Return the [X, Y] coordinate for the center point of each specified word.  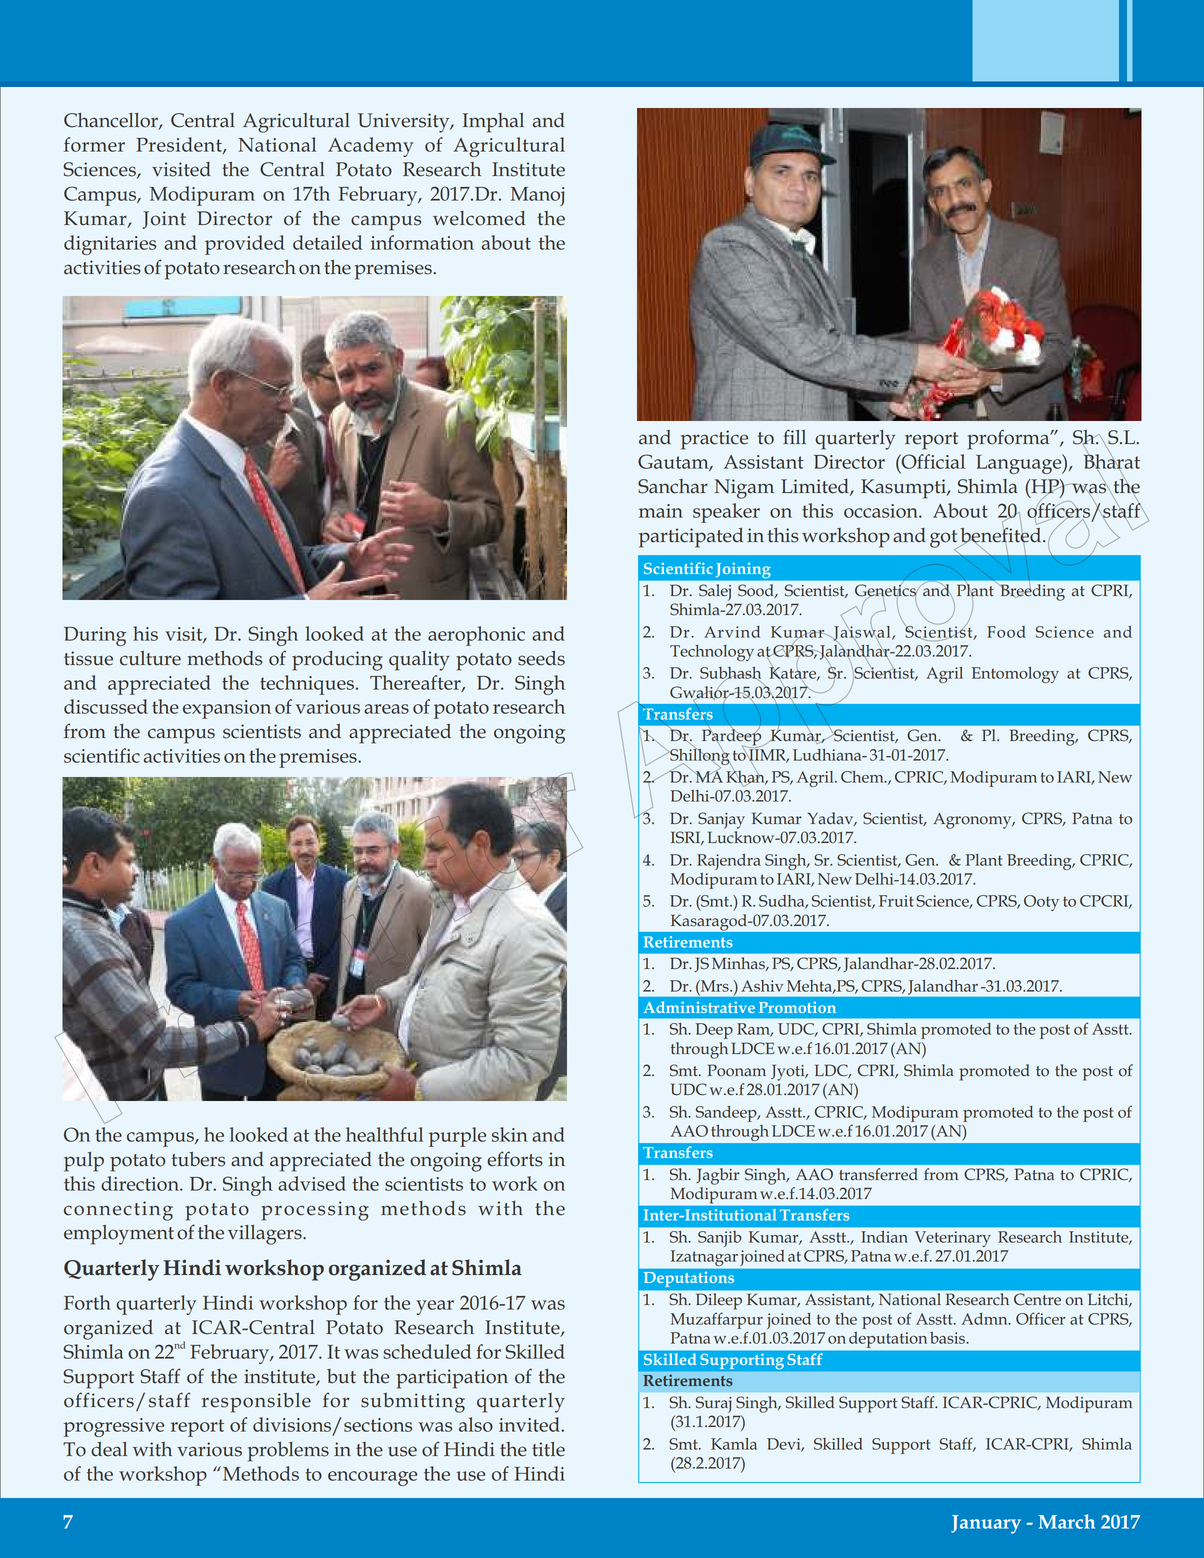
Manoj [537, 196]
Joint [164, 220]
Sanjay [721, 820]
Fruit [896, 901]
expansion [227, 709]
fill [794, 436]
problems [288, 1452]
